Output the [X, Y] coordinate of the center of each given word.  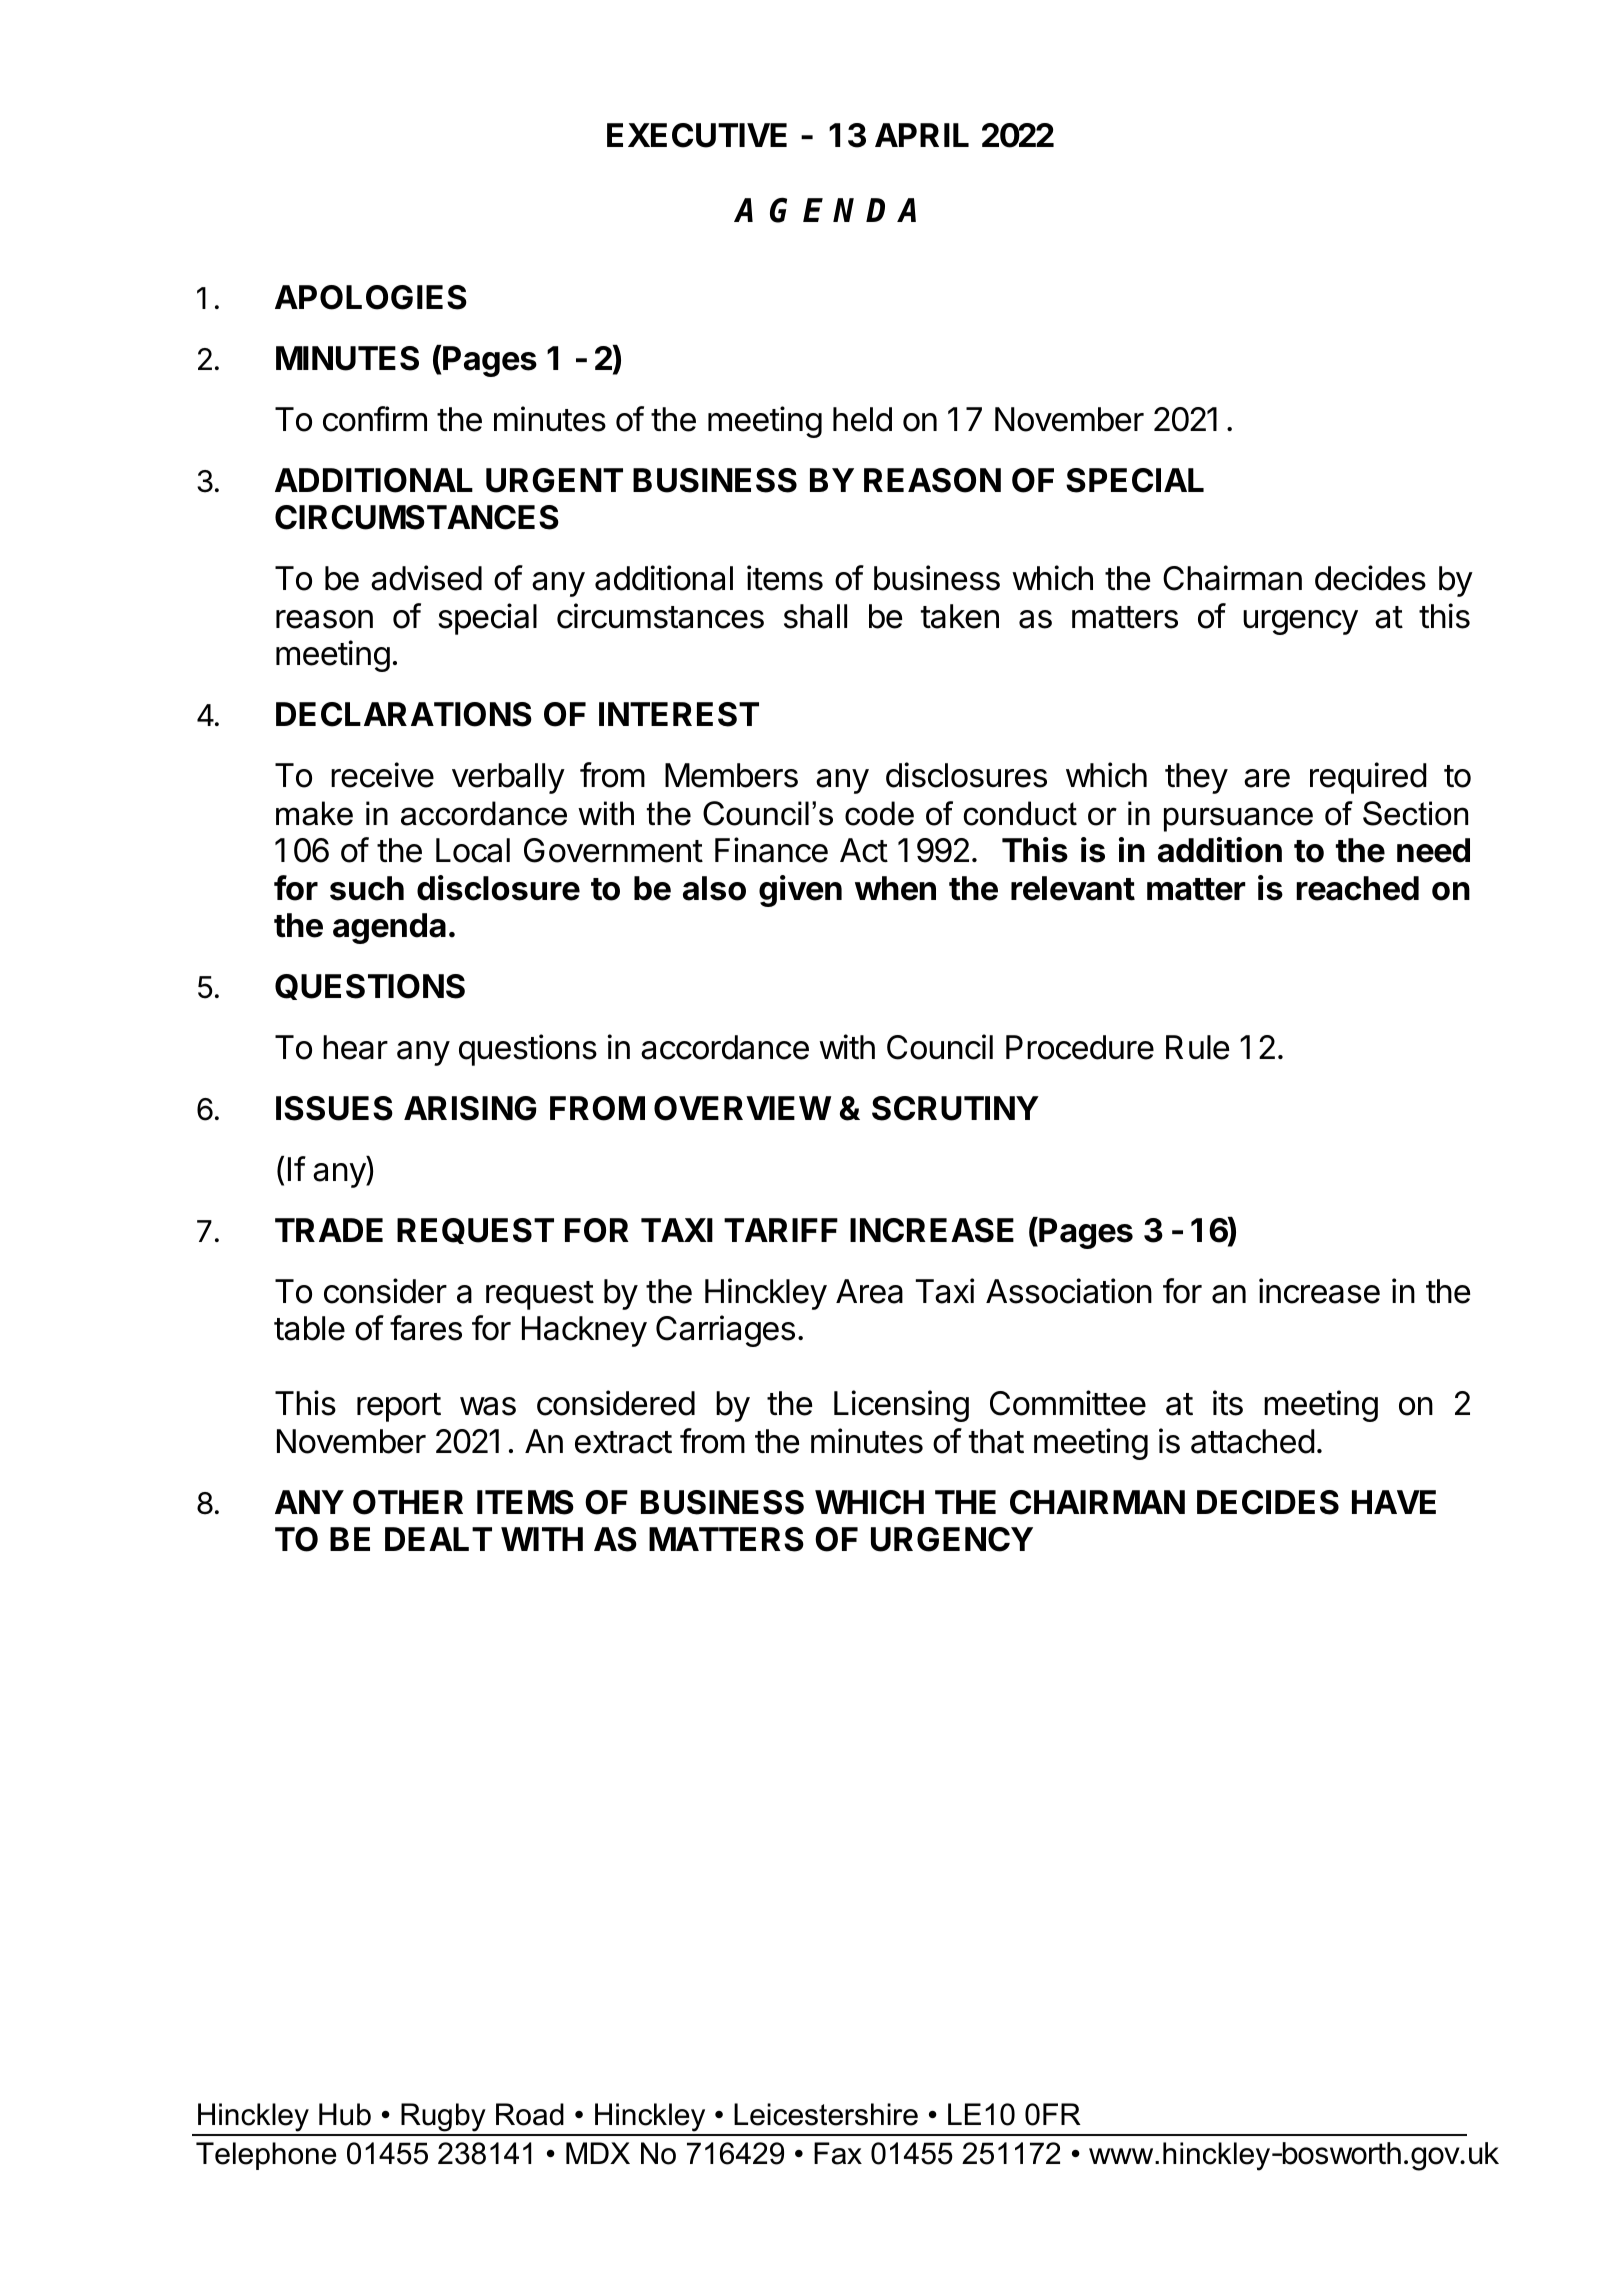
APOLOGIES [371, 297]
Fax [838, 2153]
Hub [345, 2114]
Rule [1197, 1047]
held [862, 419]
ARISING [470, 1108]
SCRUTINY [955, 1108]
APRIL [922, 135]
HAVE [1394, 1502]
